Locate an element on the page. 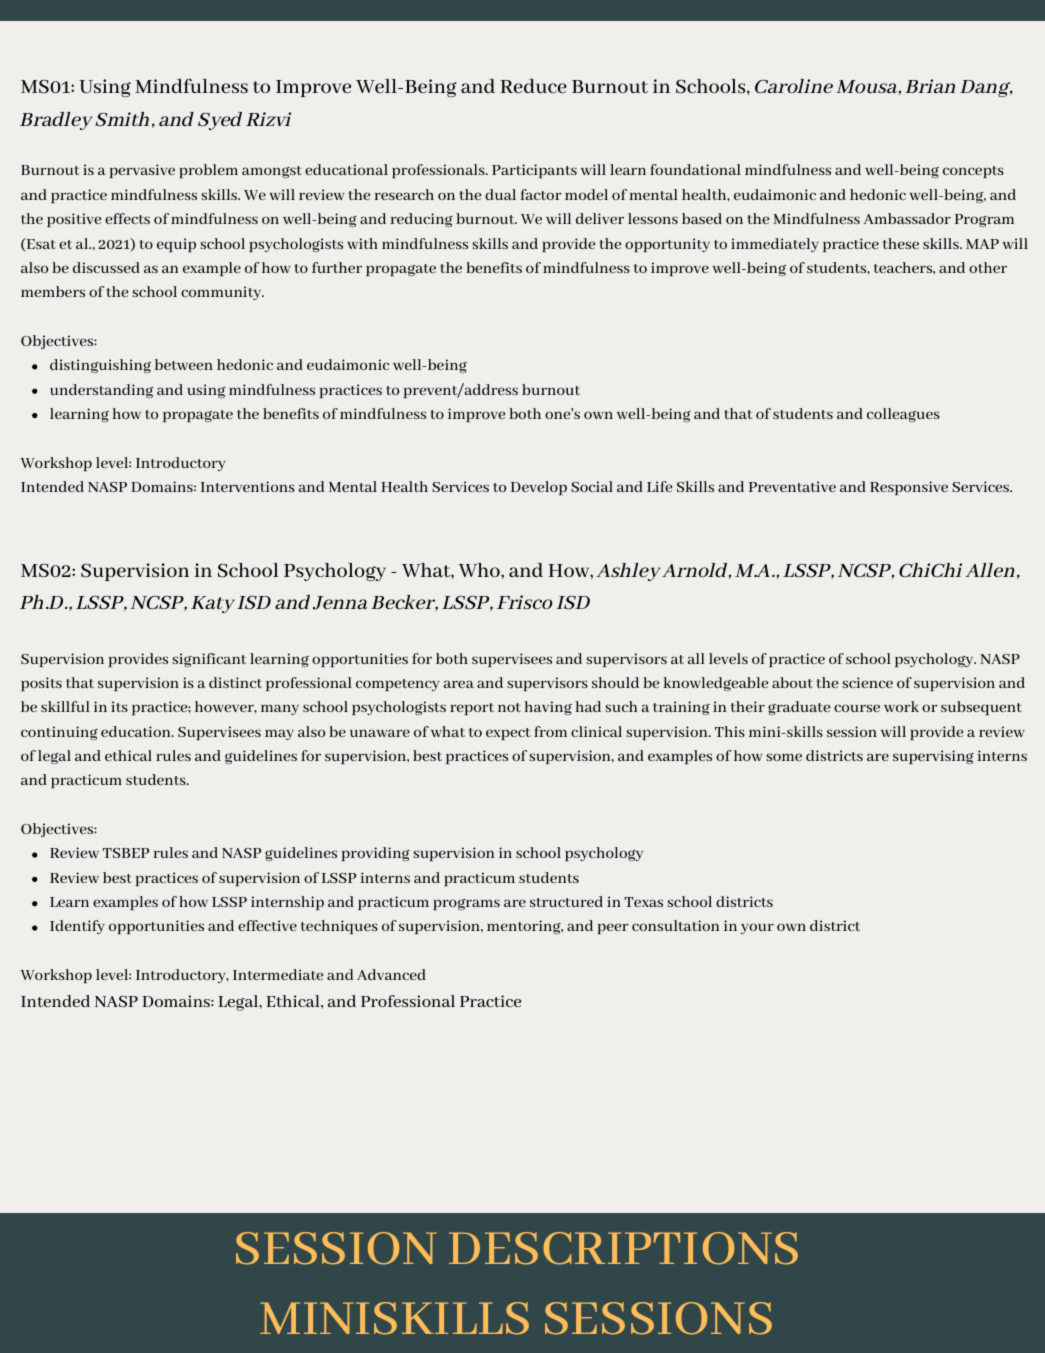 The height and width of the image is (1353, 1045). Responsive is located at coordinates (909, 488).
